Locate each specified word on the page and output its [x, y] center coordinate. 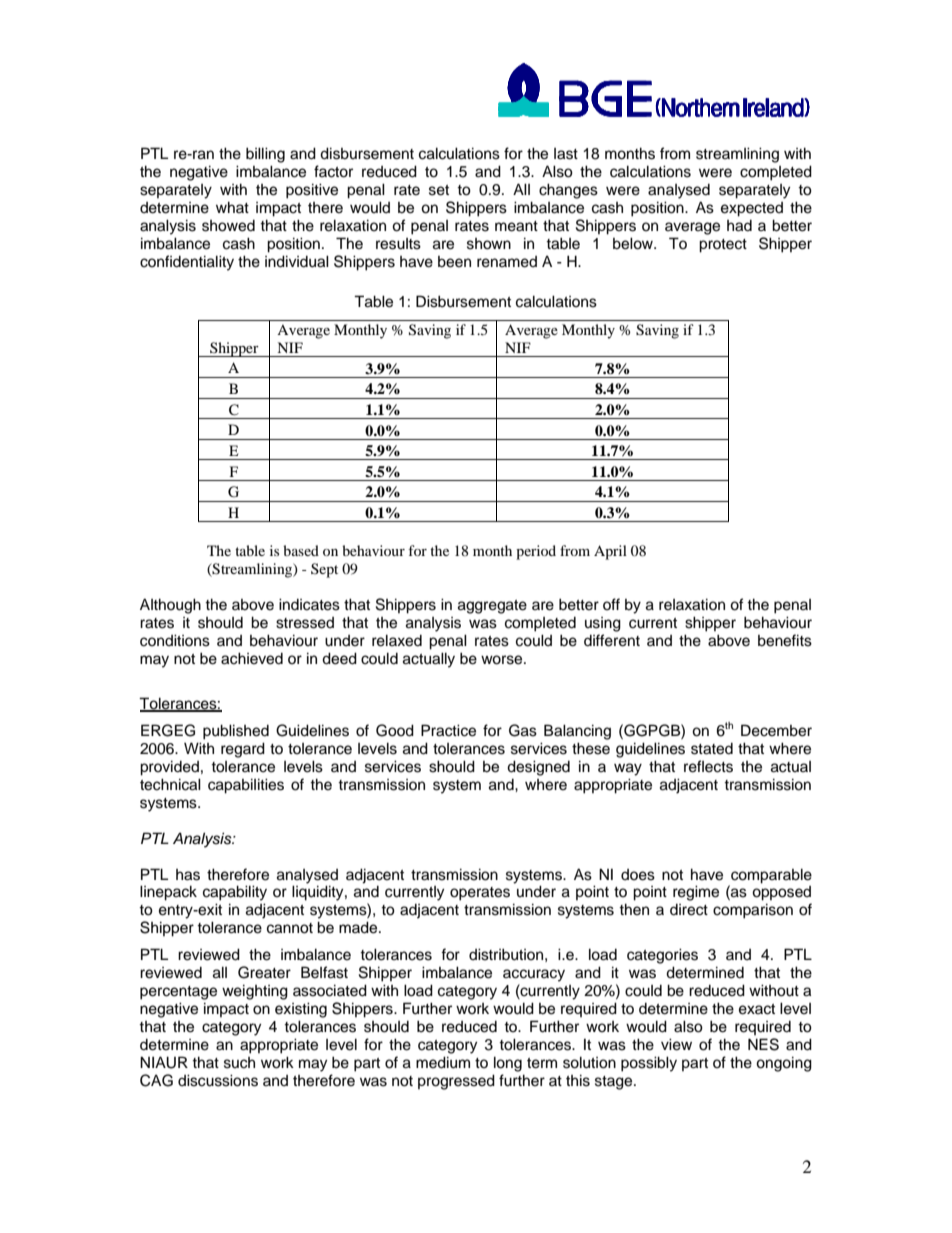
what [232, 207]
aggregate [492, 607]
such [239, 1063]
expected [752, 209]
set [439, 190]
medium [443, 1062]
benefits [785, 640]
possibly [649, 1064]
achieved [252, 658]
